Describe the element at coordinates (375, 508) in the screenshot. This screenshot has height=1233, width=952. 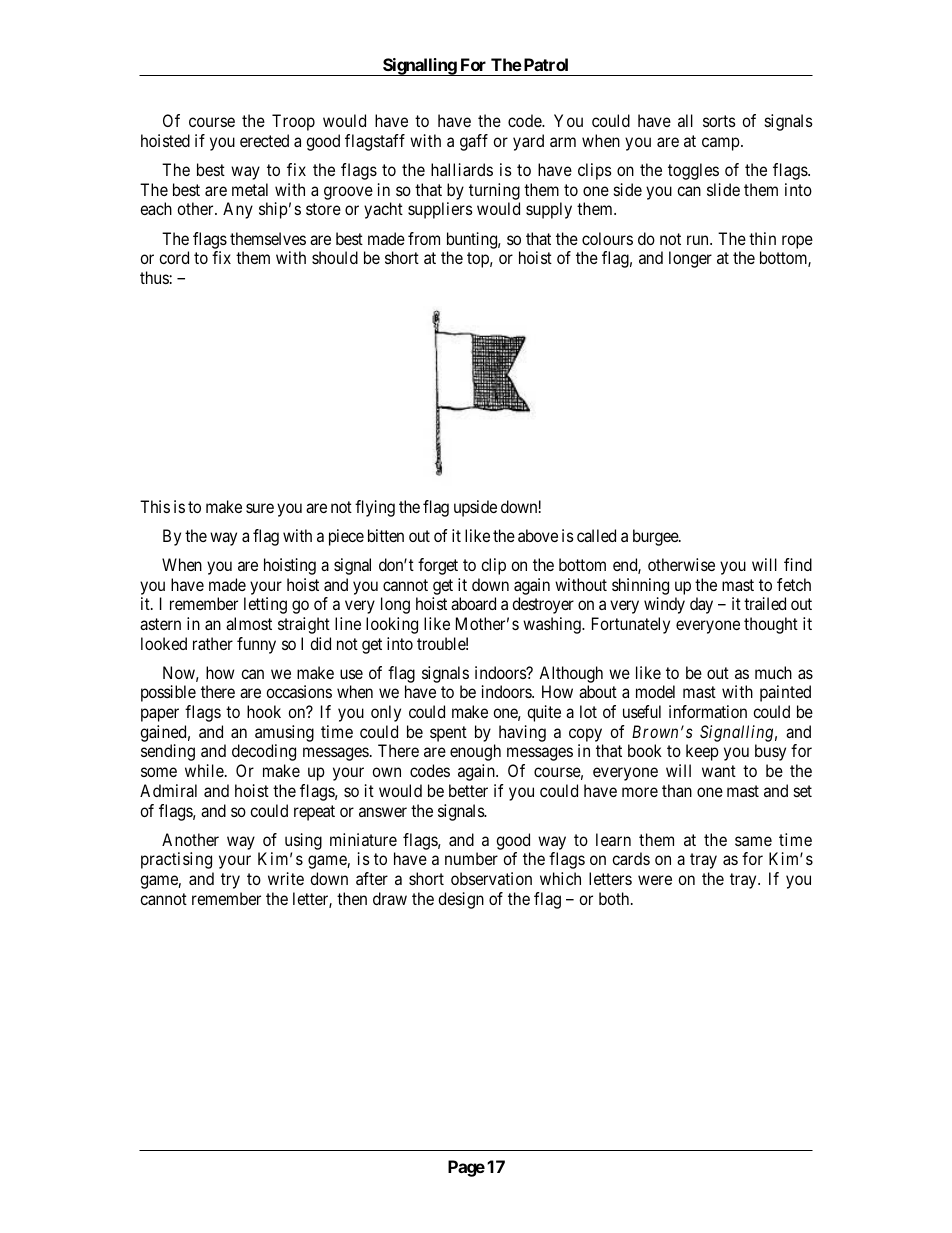
I see `flying` at that location.
